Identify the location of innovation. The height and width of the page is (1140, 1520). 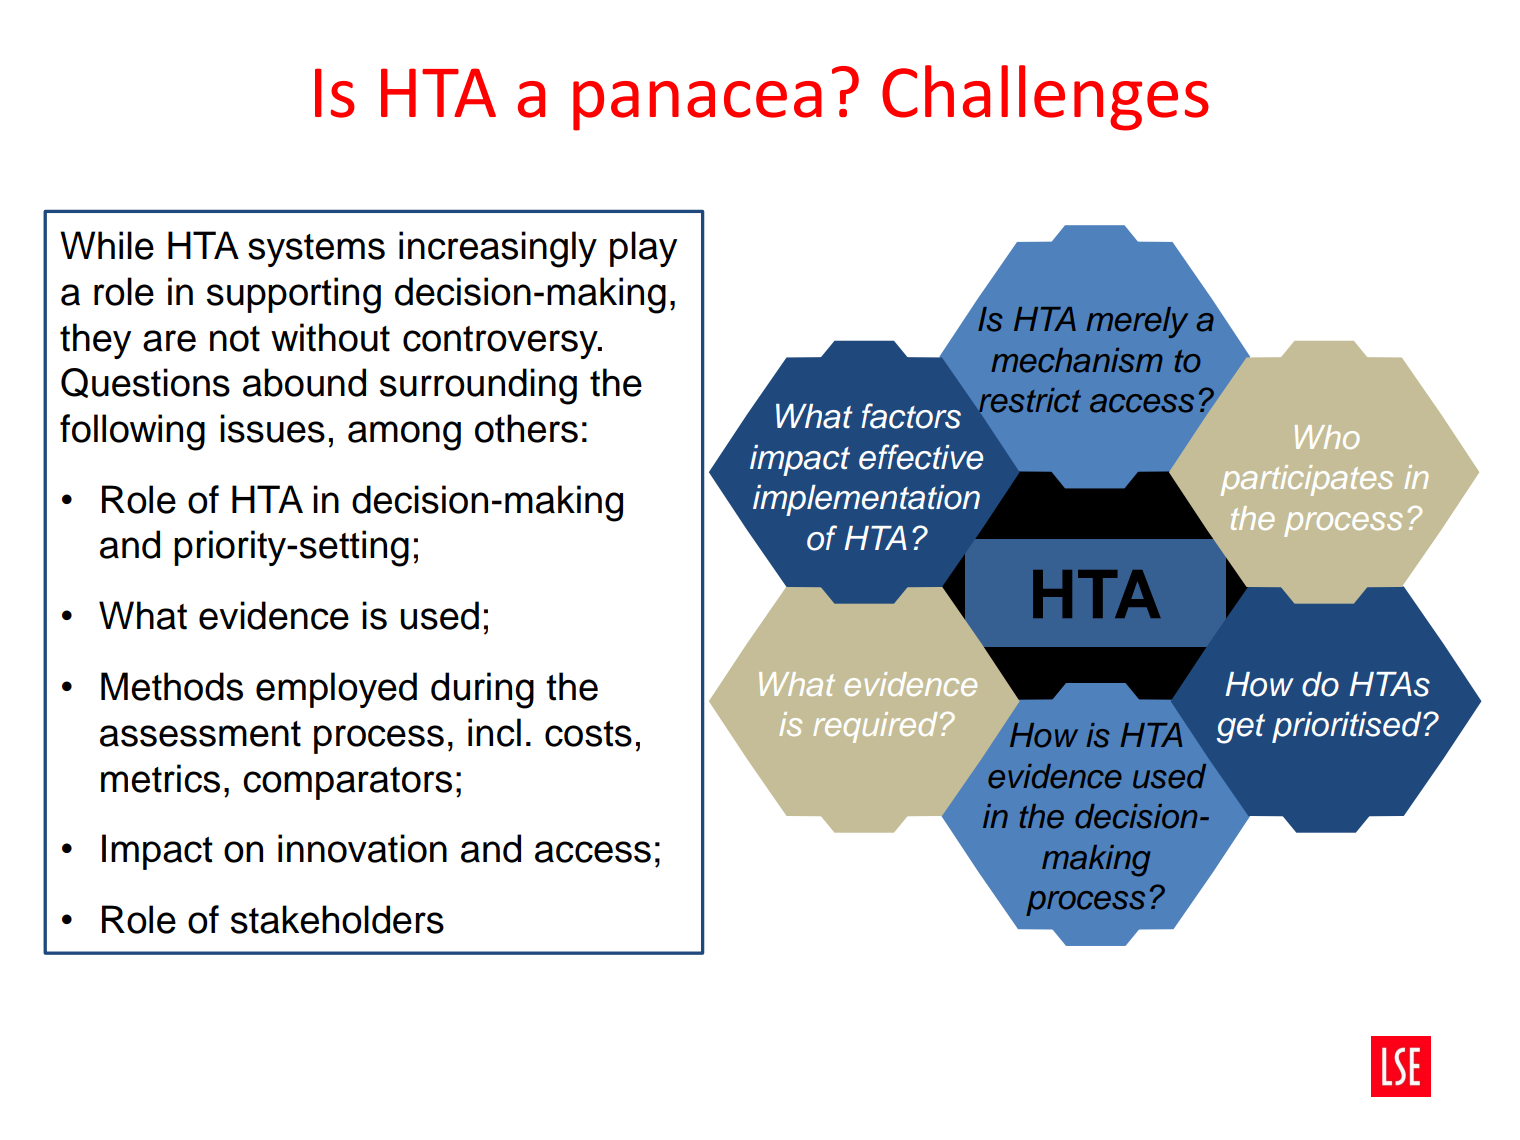
(362, 848).
